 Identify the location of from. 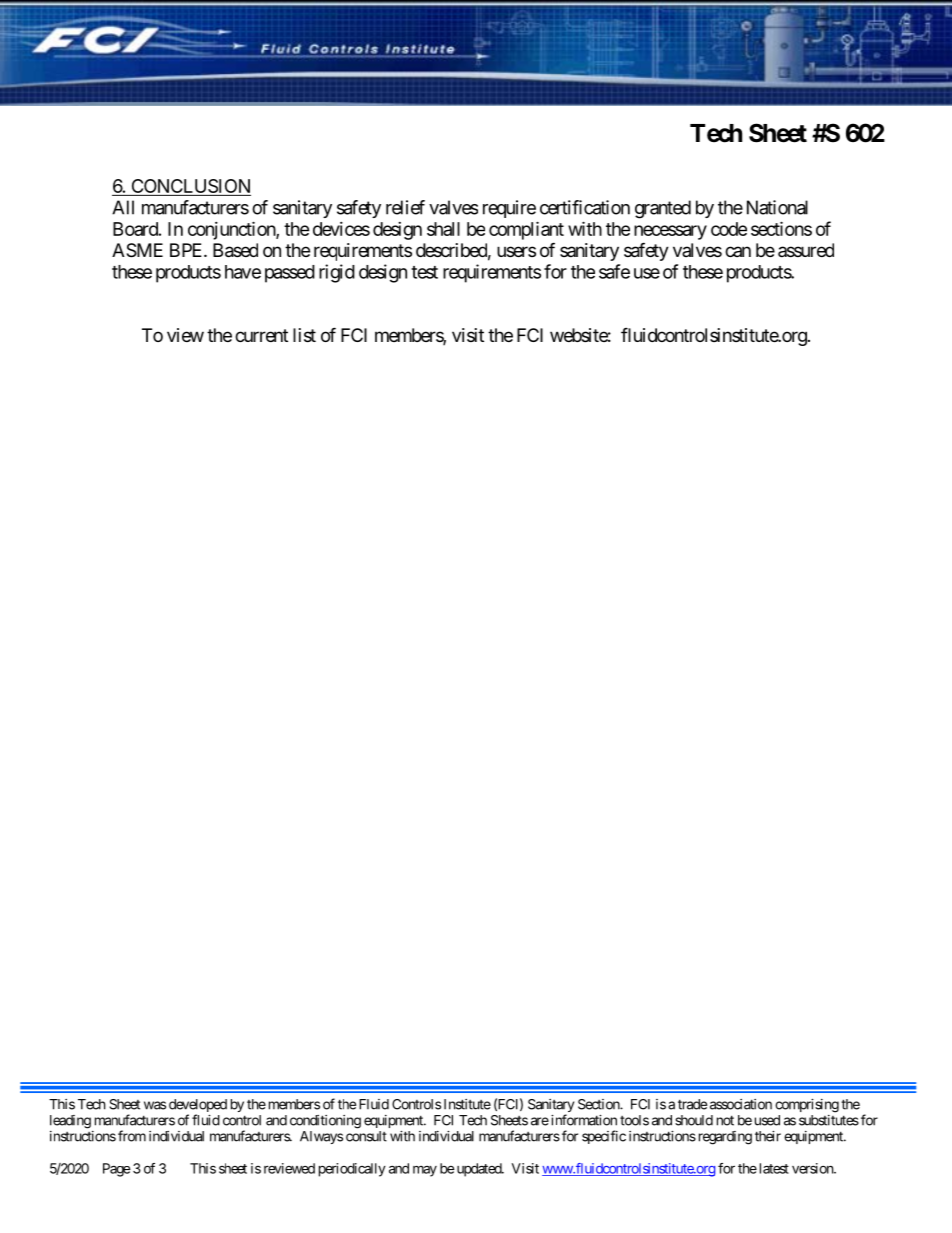
(132, 1136).
